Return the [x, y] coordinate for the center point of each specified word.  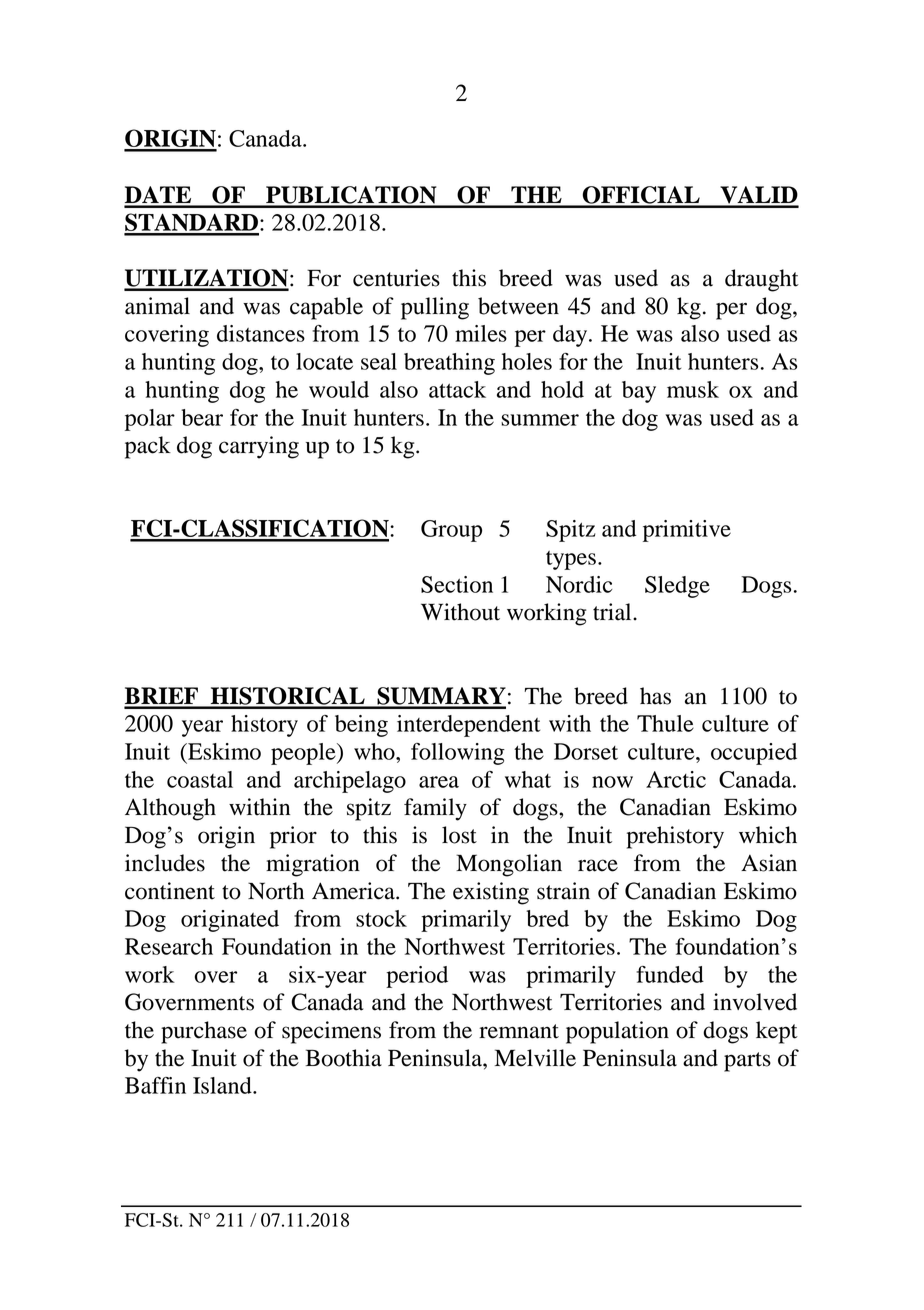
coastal [200, 779]
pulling [435, 308]
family [435, 809]
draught [762, 280]
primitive [687, 531]
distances [261, 333]
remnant [519, 1031]
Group [451, 531]
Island [223, 1085]
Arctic [676, 779]
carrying [259, 447]
